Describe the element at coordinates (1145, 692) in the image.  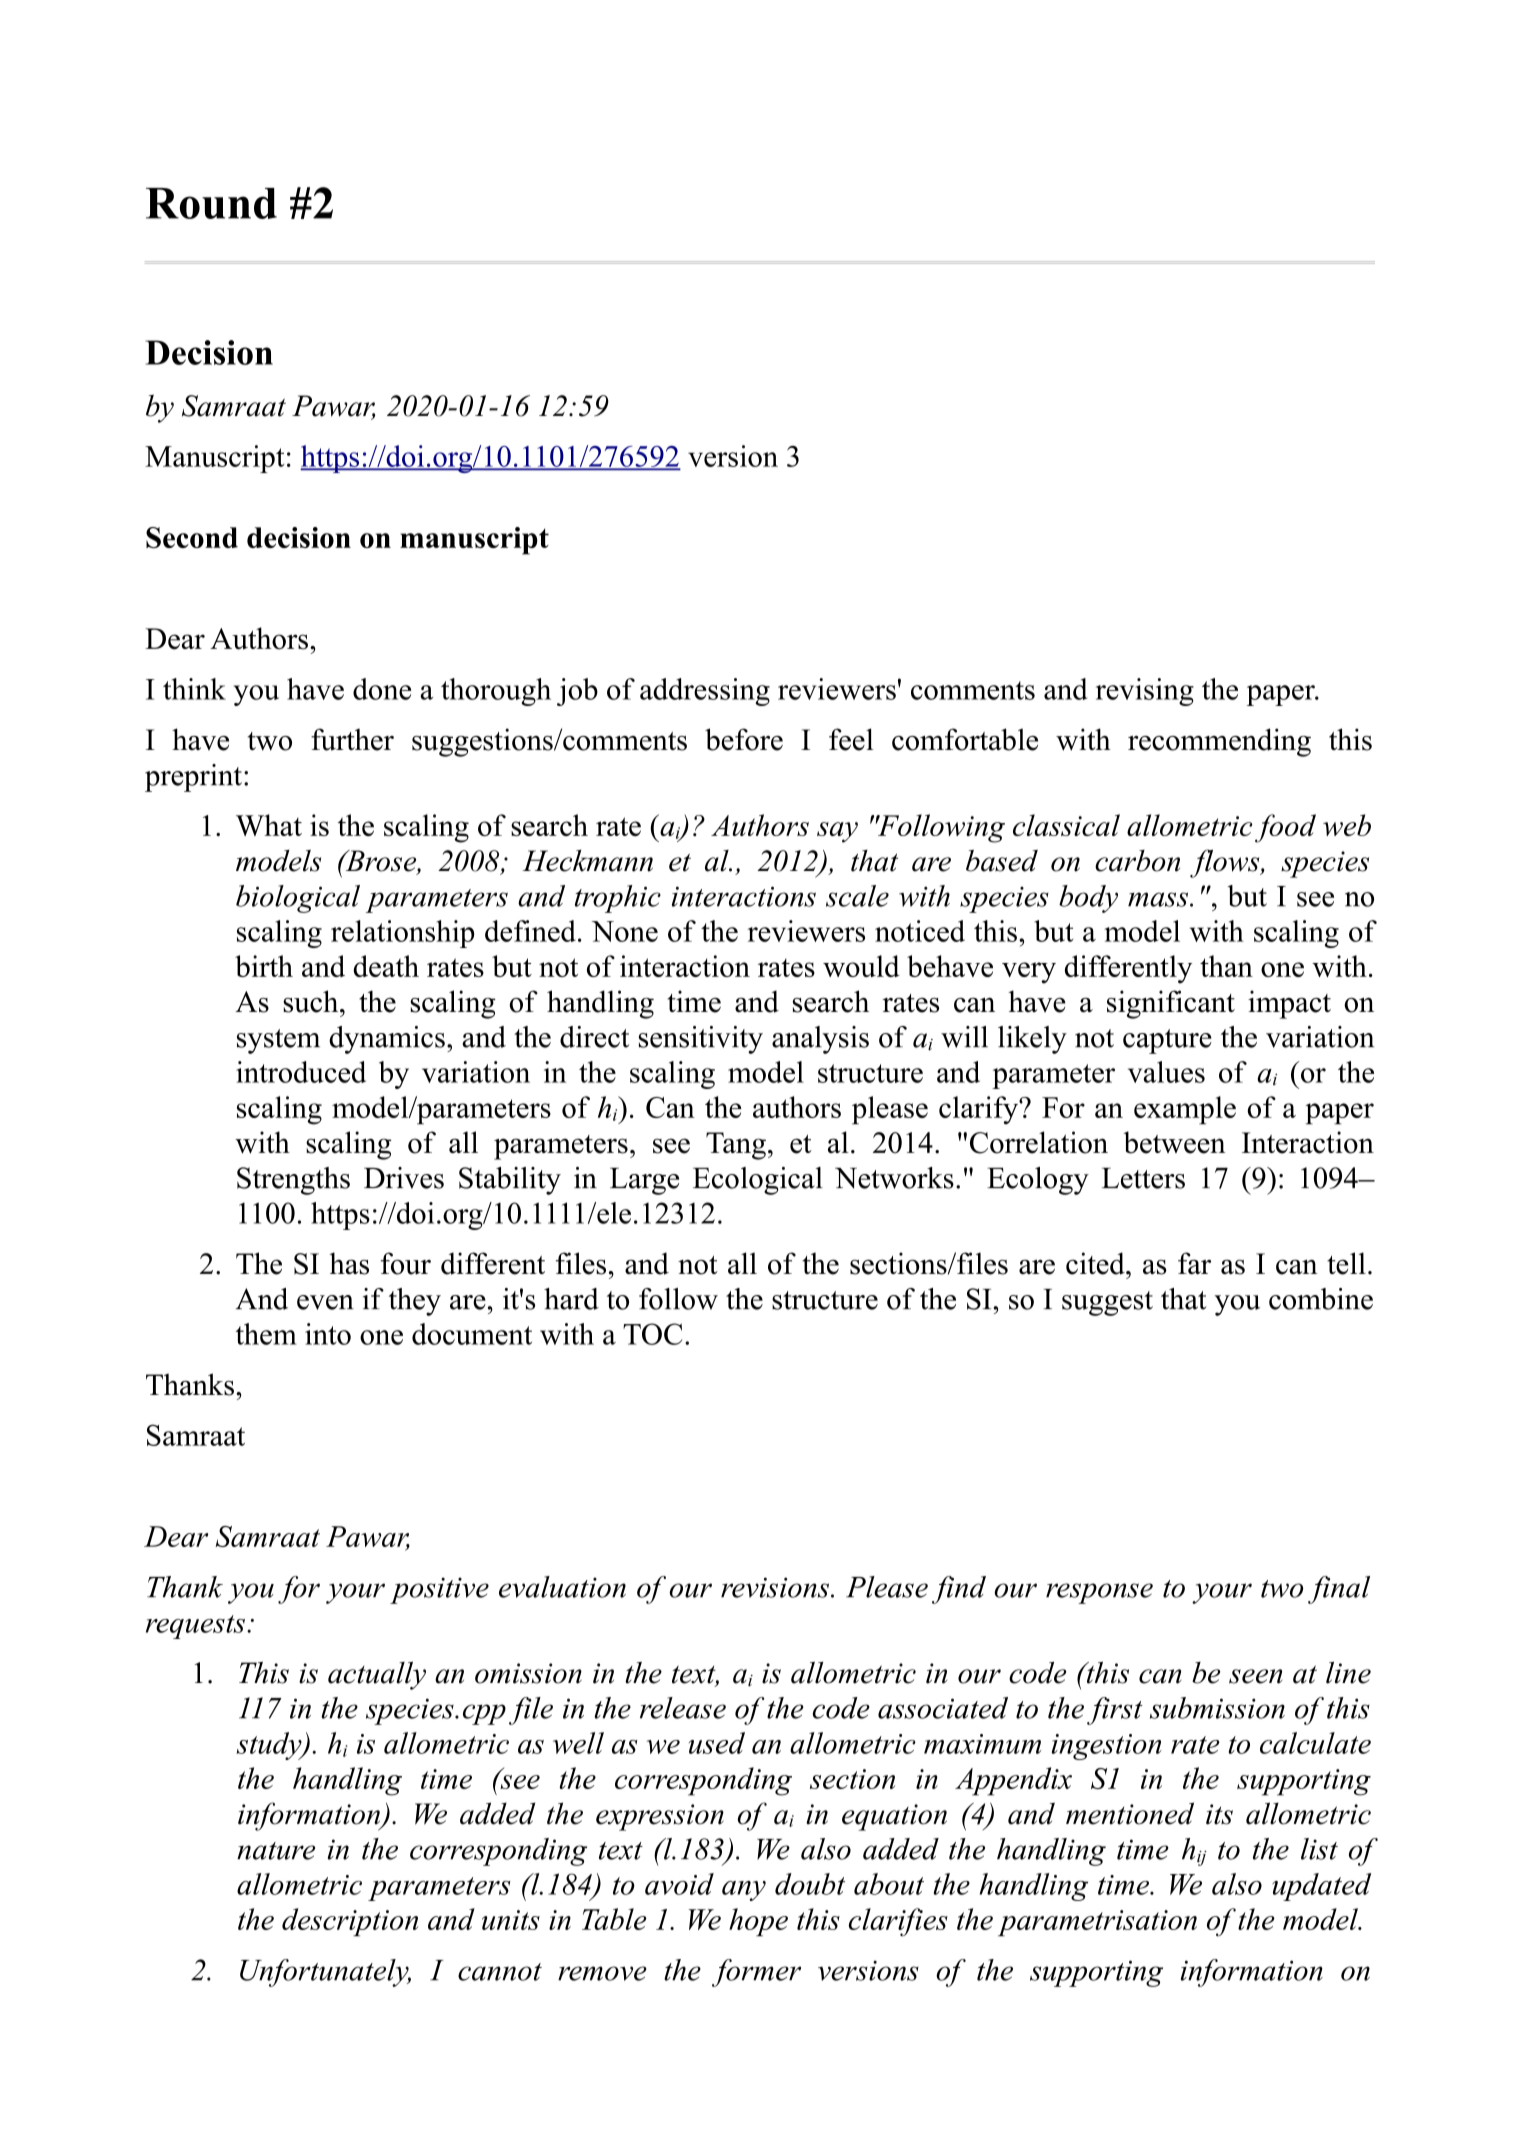
I see `revising` at that location.
